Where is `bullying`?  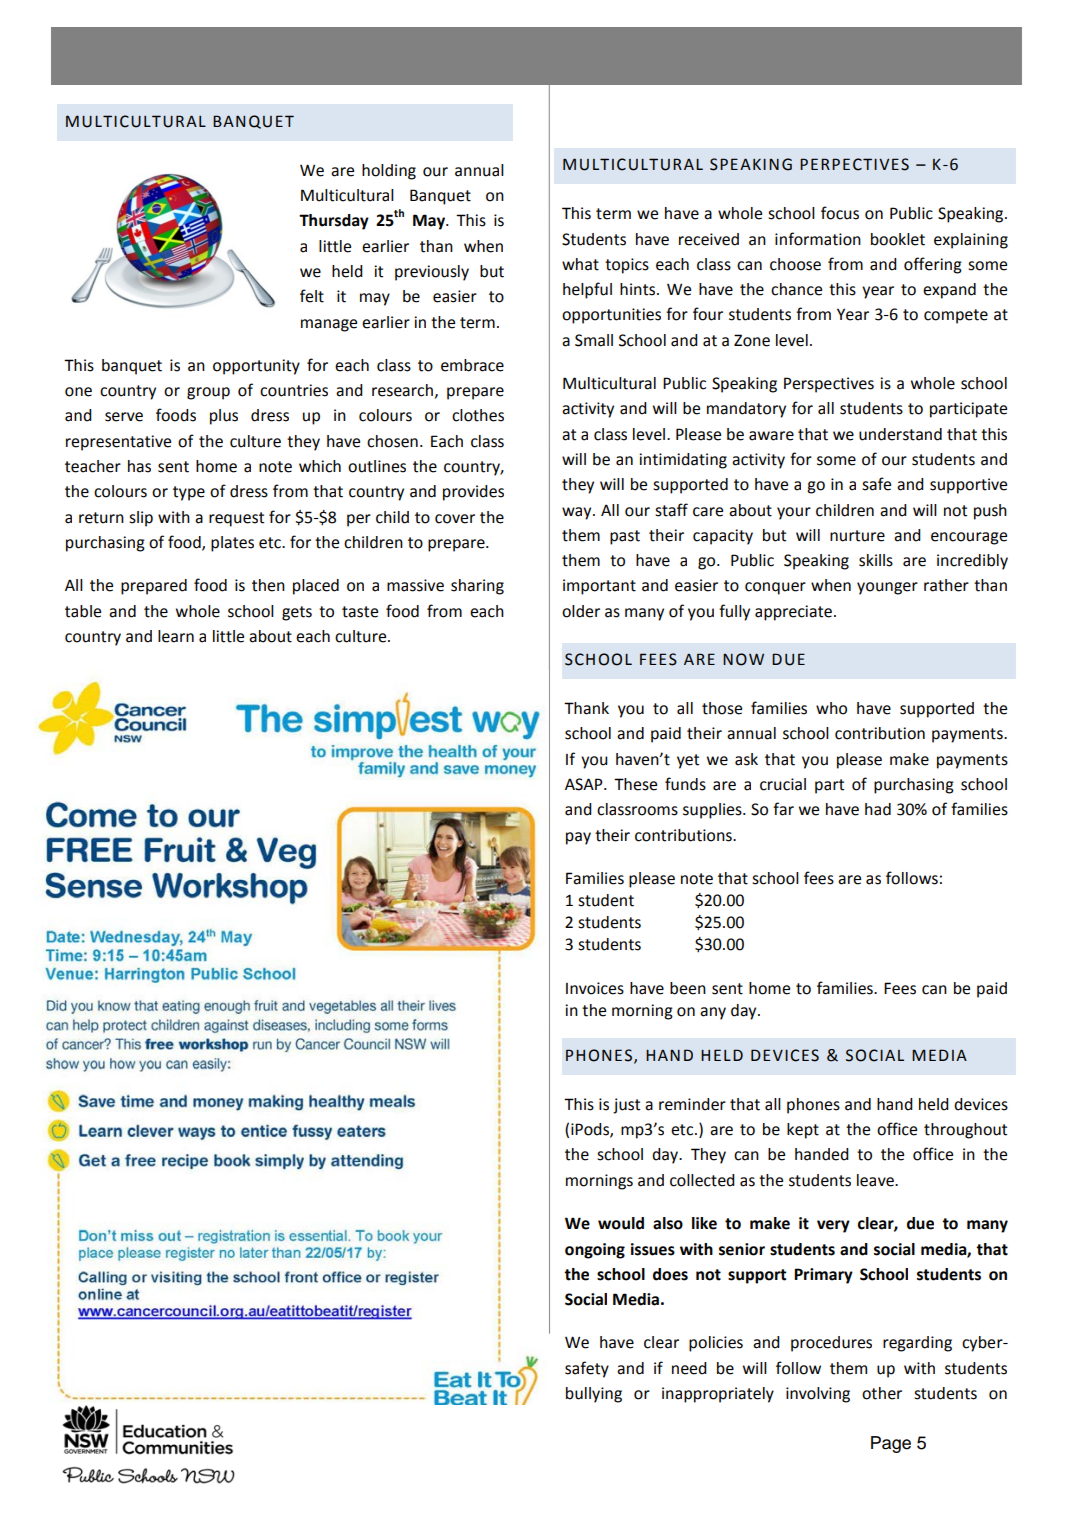 bullying is located at coordinates (594, 1395).
